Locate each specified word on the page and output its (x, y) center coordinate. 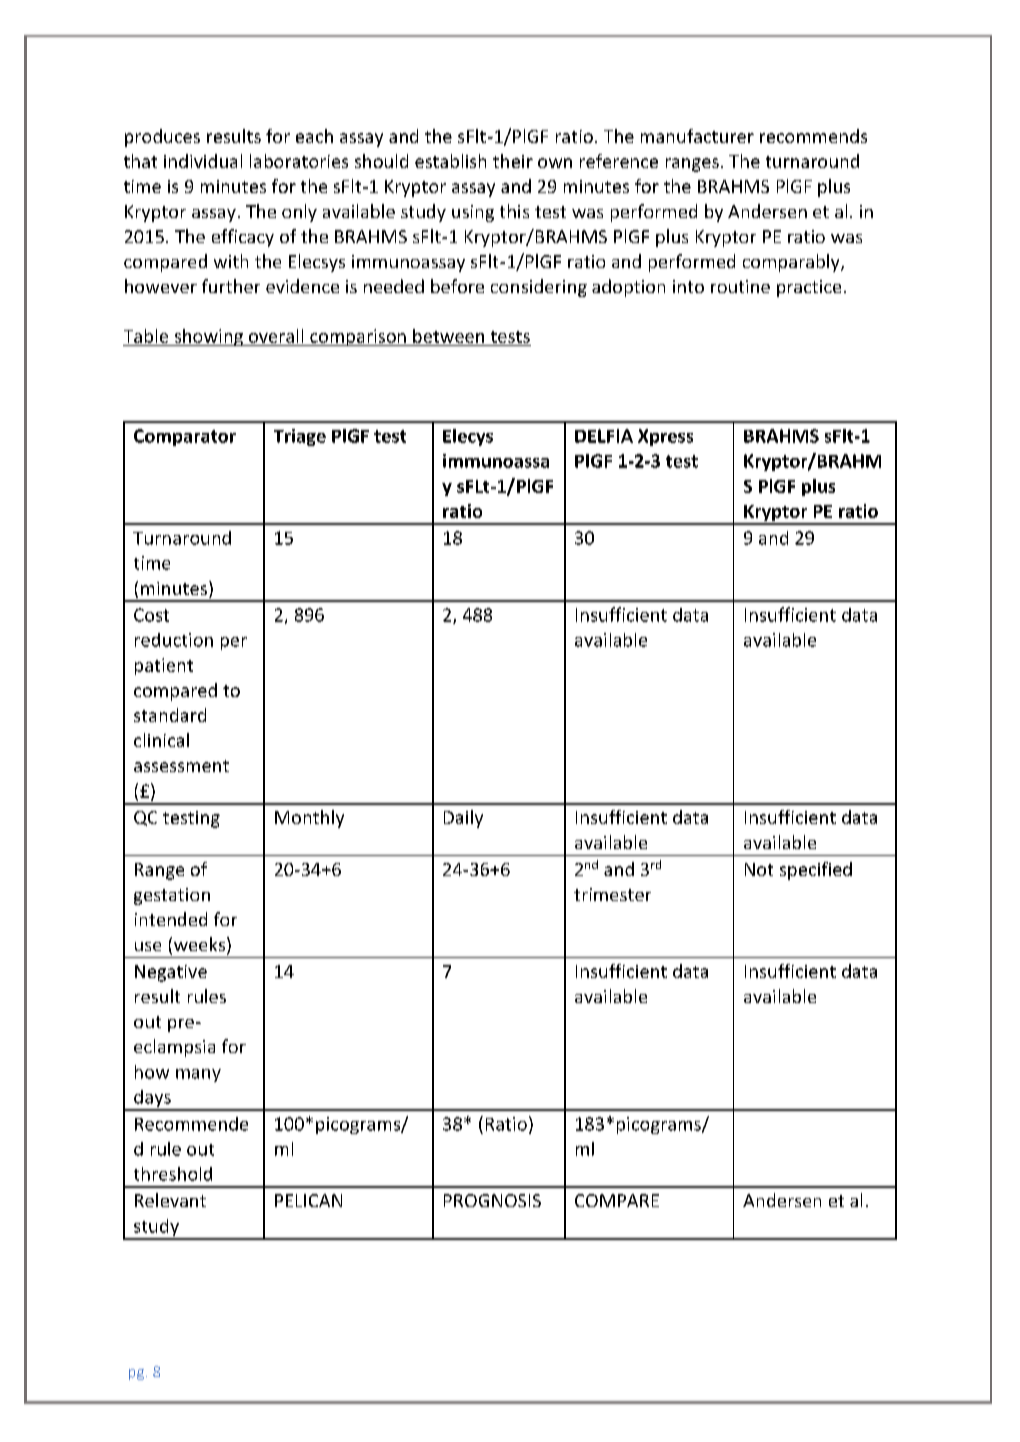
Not (759, 869)
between (448, 336)
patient (164, 666)
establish (450, 161)
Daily (463, 819)
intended (171, 919)
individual (203, 161)
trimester (612, 894)
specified (816, 871)
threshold (173, 1174)
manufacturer (697, 136)
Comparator (185, 437)
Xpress (665, 437)
